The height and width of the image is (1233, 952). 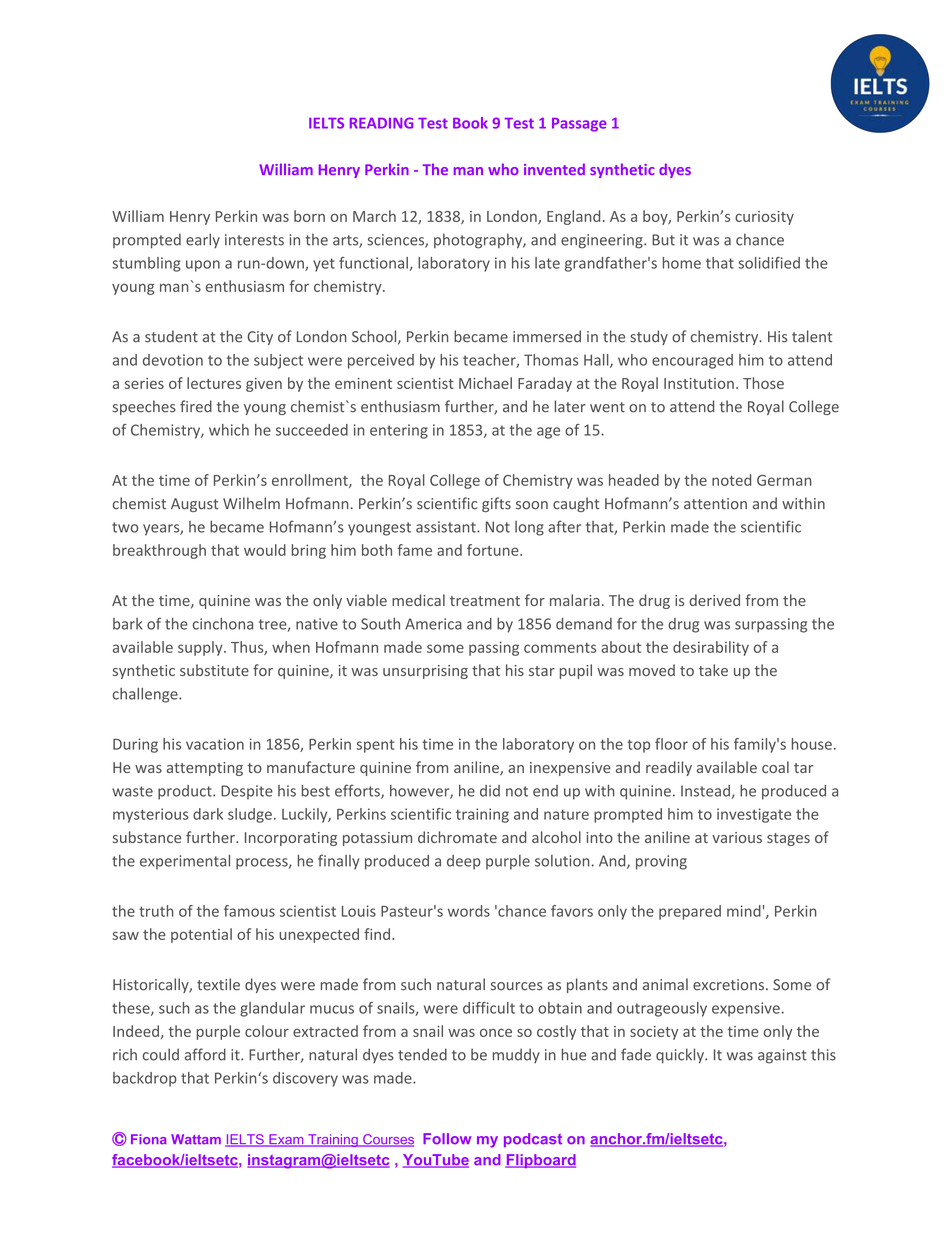 What do you see at coordinates (433, 624) in the image?
I see `America` at bounding box center [433, 624].
